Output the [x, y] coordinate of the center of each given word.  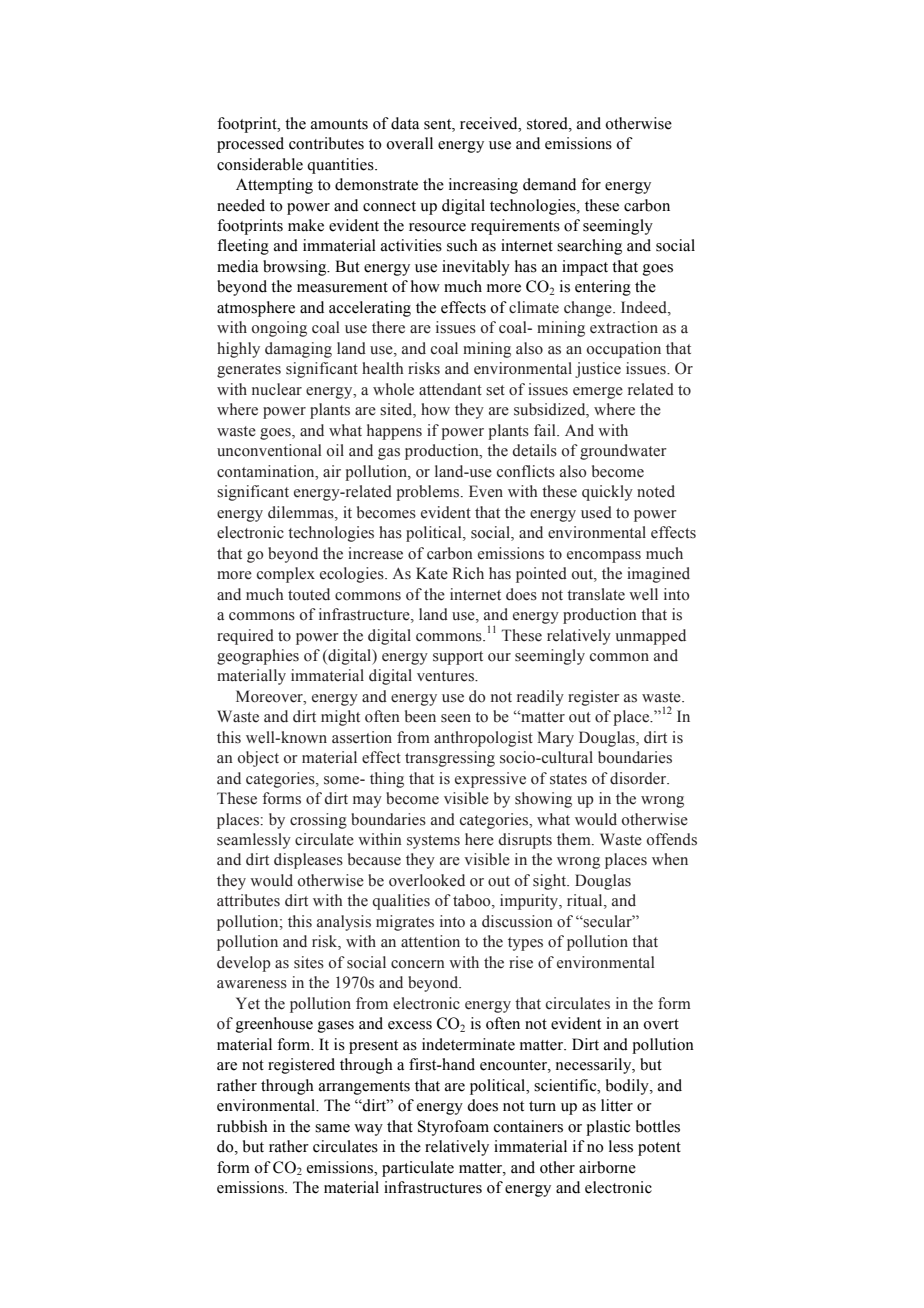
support [458, 658]
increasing [483, 186]
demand [549, 184]
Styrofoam [453, 1128]
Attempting [274, 186]
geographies [258, 657]
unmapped [650, 637]
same [332, 1128]
